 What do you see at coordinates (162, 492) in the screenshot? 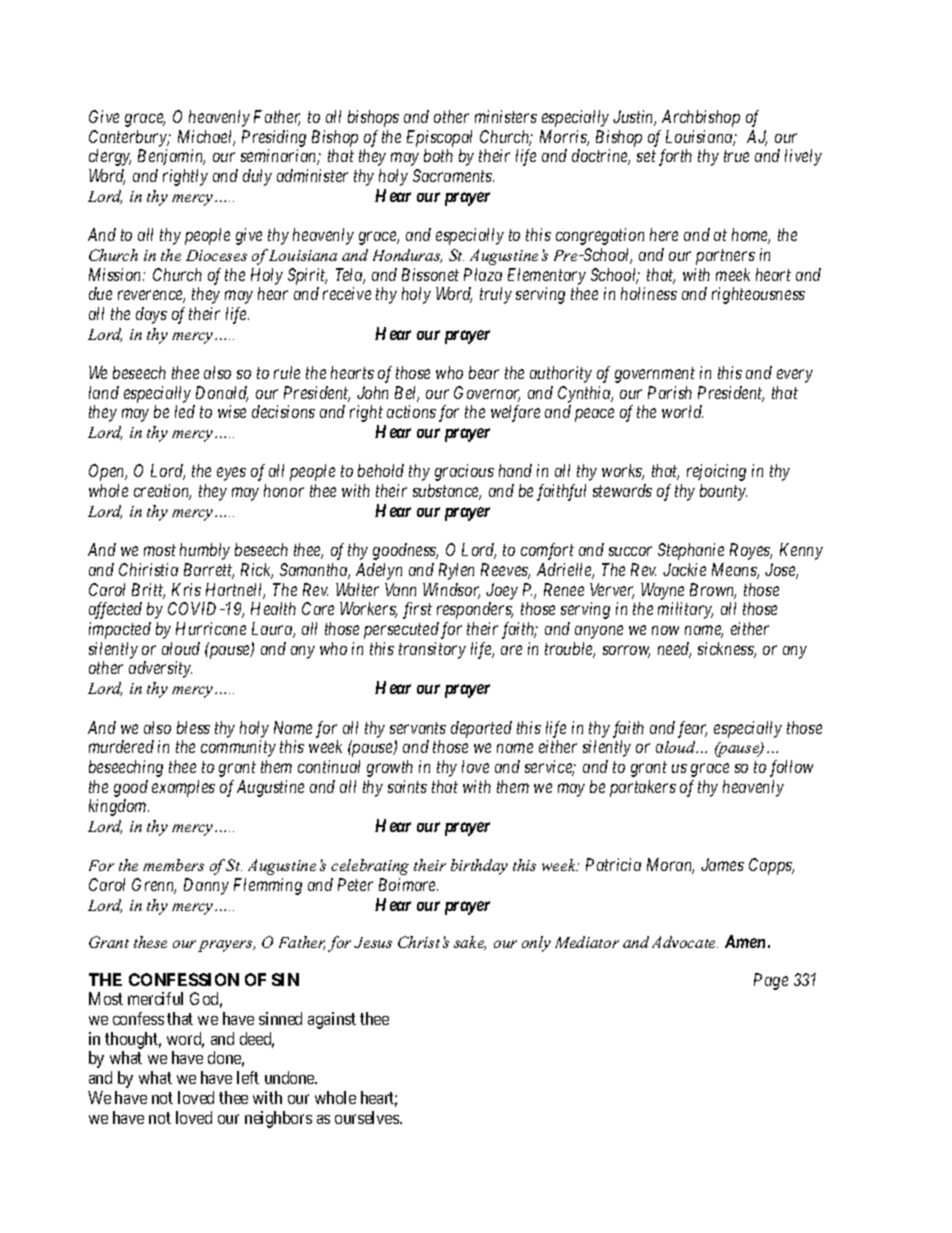
I see `creation` at bounding box center [162, 492].
